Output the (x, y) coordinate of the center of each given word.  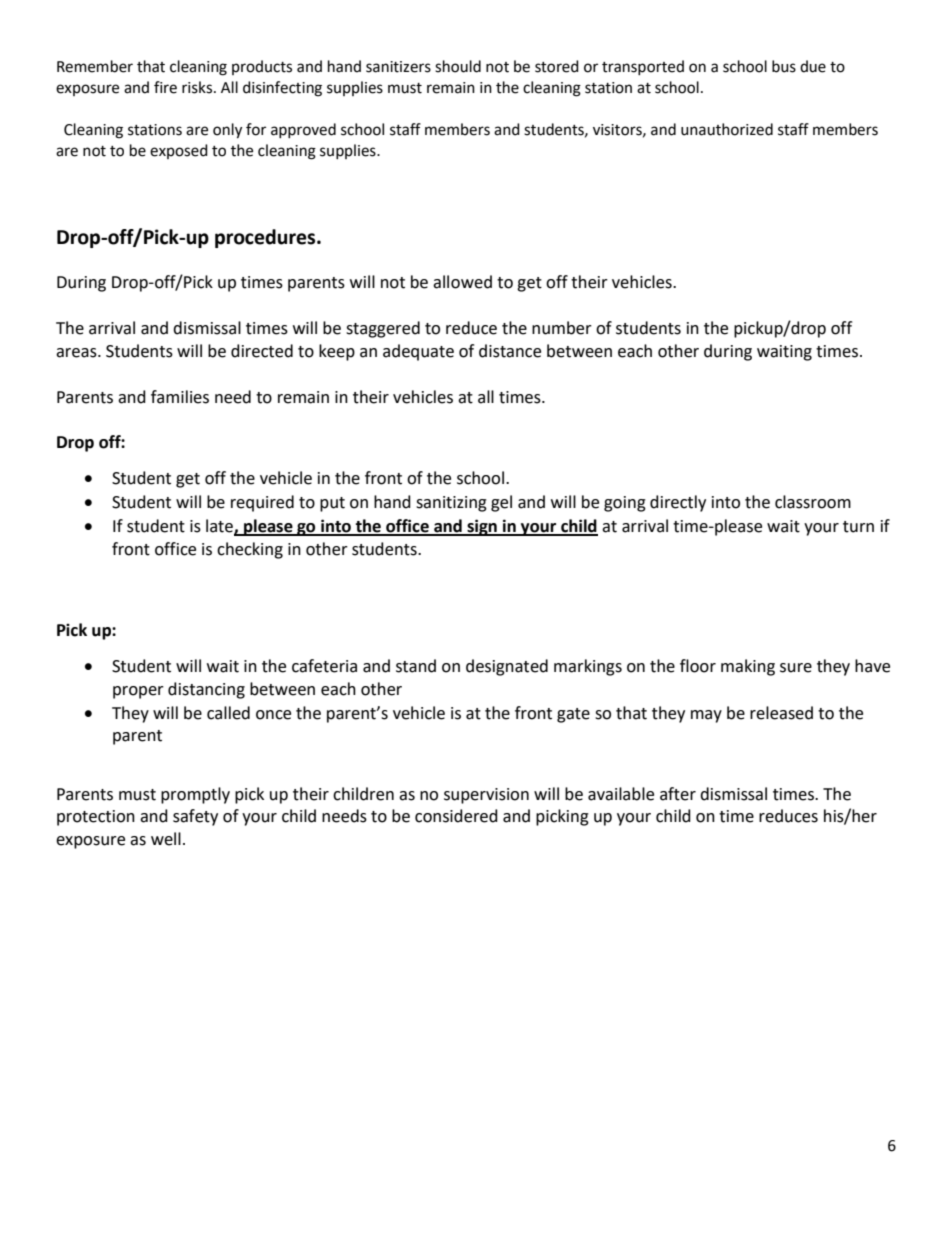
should (458, 66)
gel (501, 503)
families (180, 397)
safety (195, 817)
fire (165, 87)
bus (784, 66)
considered (456, 816)
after (678, 794)
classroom (813, 502)
